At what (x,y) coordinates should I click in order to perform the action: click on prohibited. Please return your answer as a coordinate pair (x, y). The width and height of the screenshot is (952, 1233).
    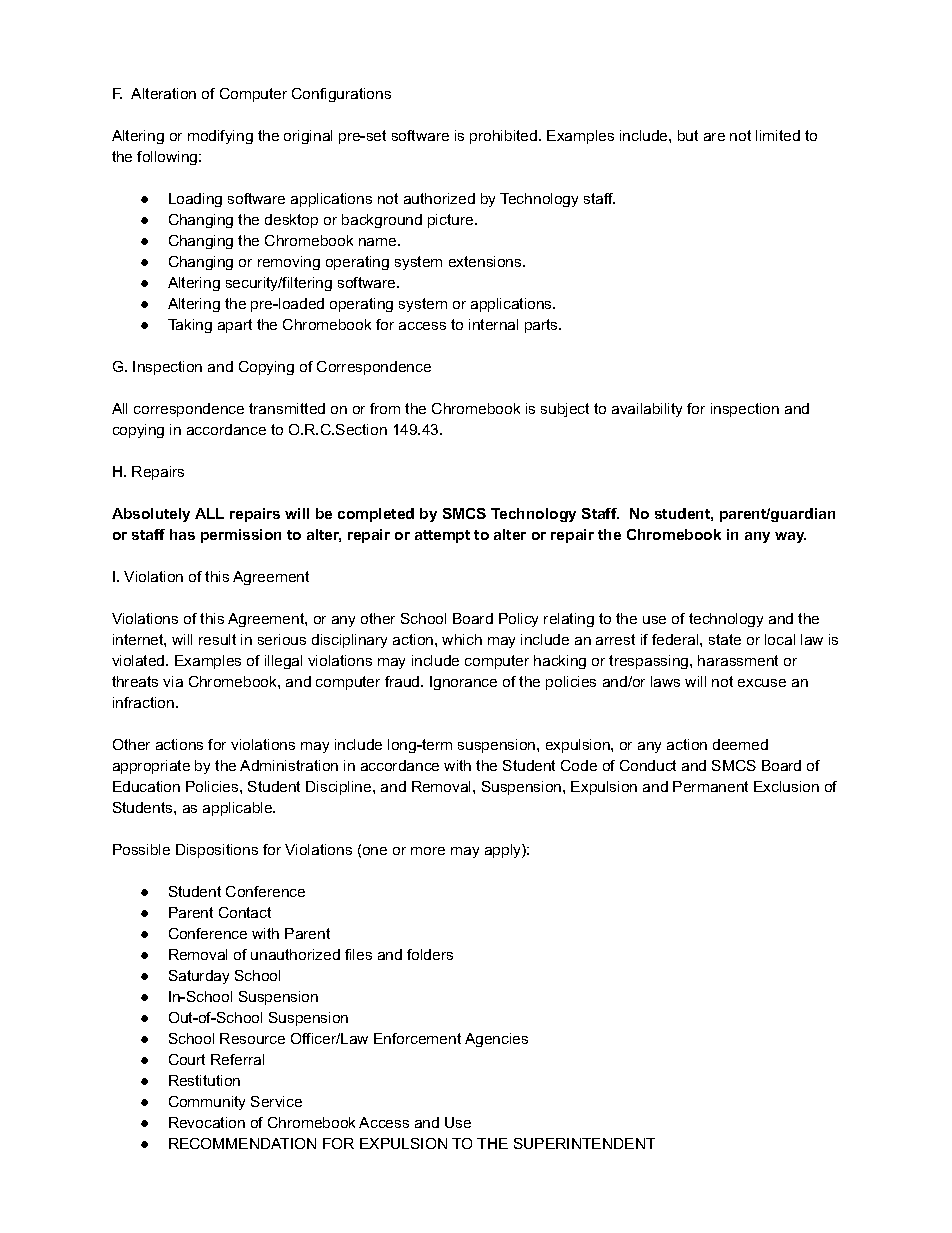
    Looking at the image, I should click on (503, 137).
